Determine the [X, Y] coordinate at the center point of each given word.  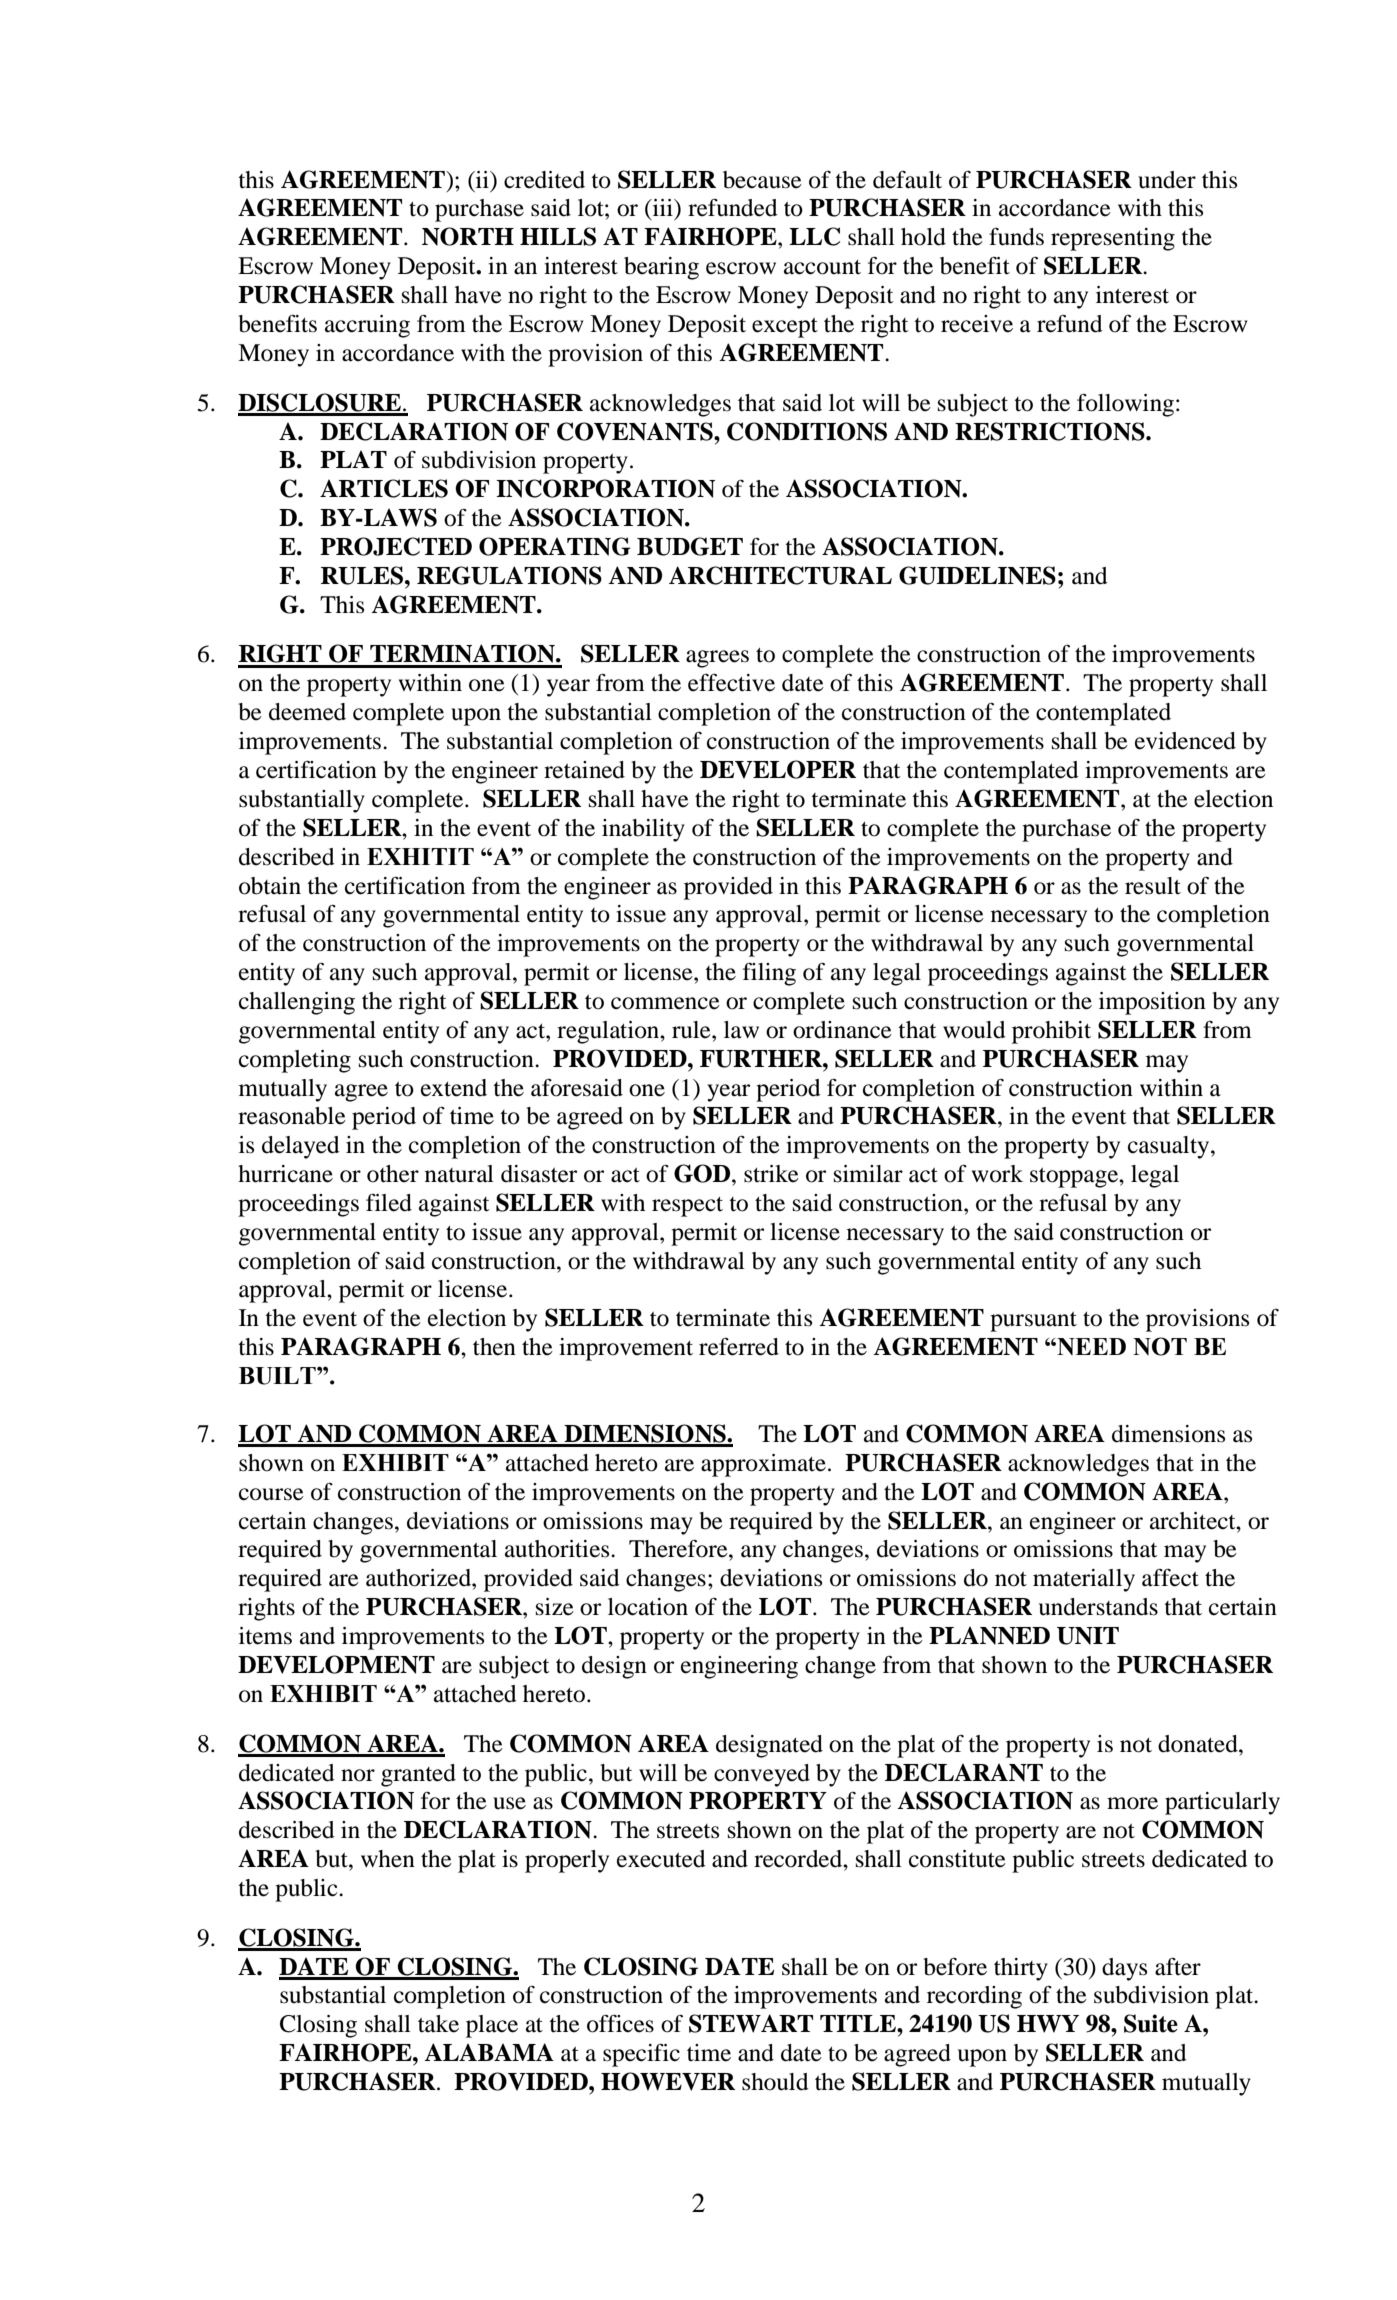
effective [731, 682]
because [762, 180]
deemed [307, 712]
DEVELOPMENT [336, 1664]
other [393, 1174]
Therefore [679, 1548]
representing [1113, 239]
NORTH [468, 236]
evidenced [1185, 741]
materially [1084, 1580]
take [438, 2024]
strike [771, 1174]
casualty [1170, 1147]
